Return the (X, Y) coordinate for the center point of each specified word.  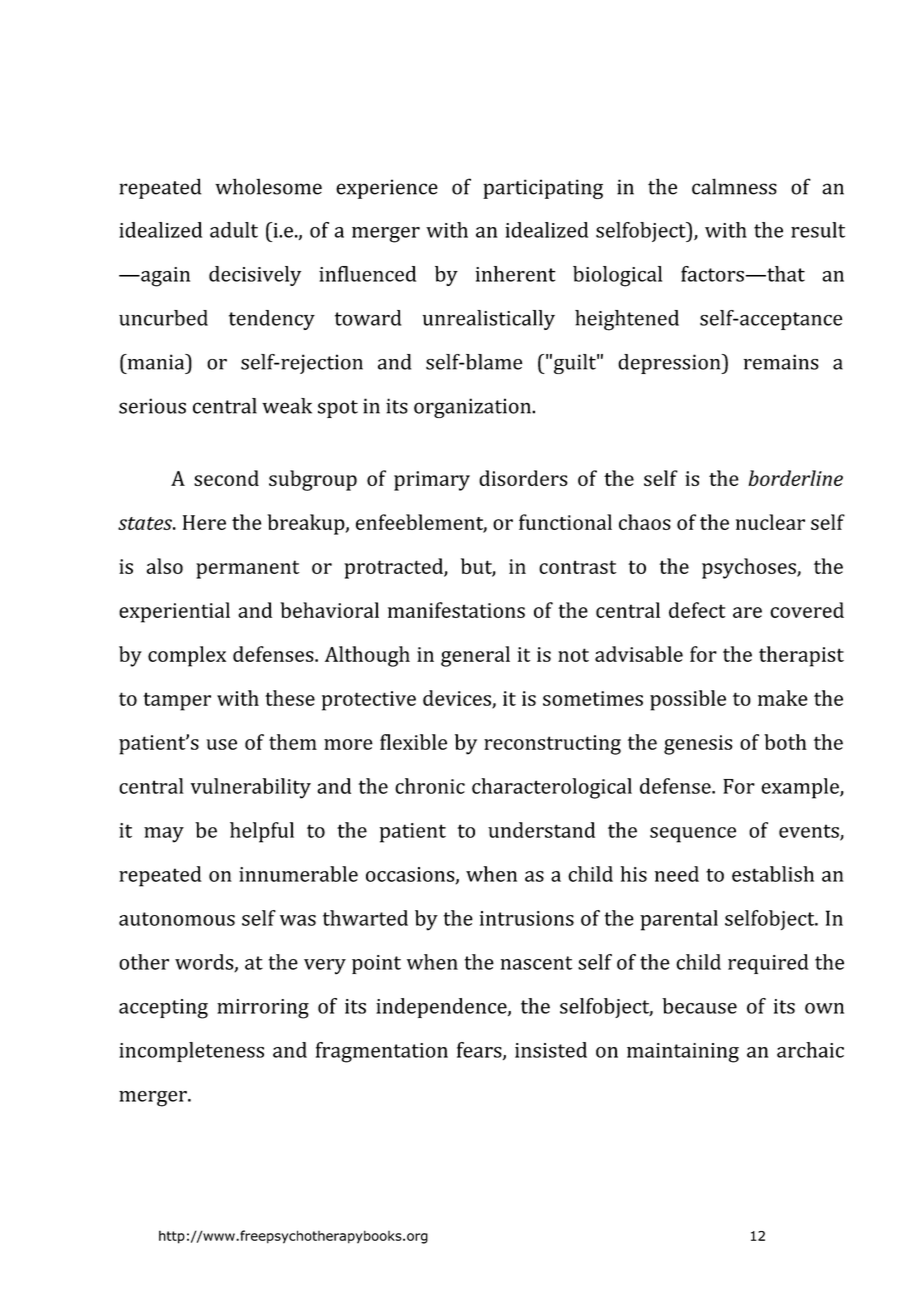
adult (234, 230)
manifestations (456, 610)
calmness (734, 186)
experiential (174, 612)
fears (480, 1051)
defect (697, 610)
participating (543, 189)
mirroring (263, 1009)
